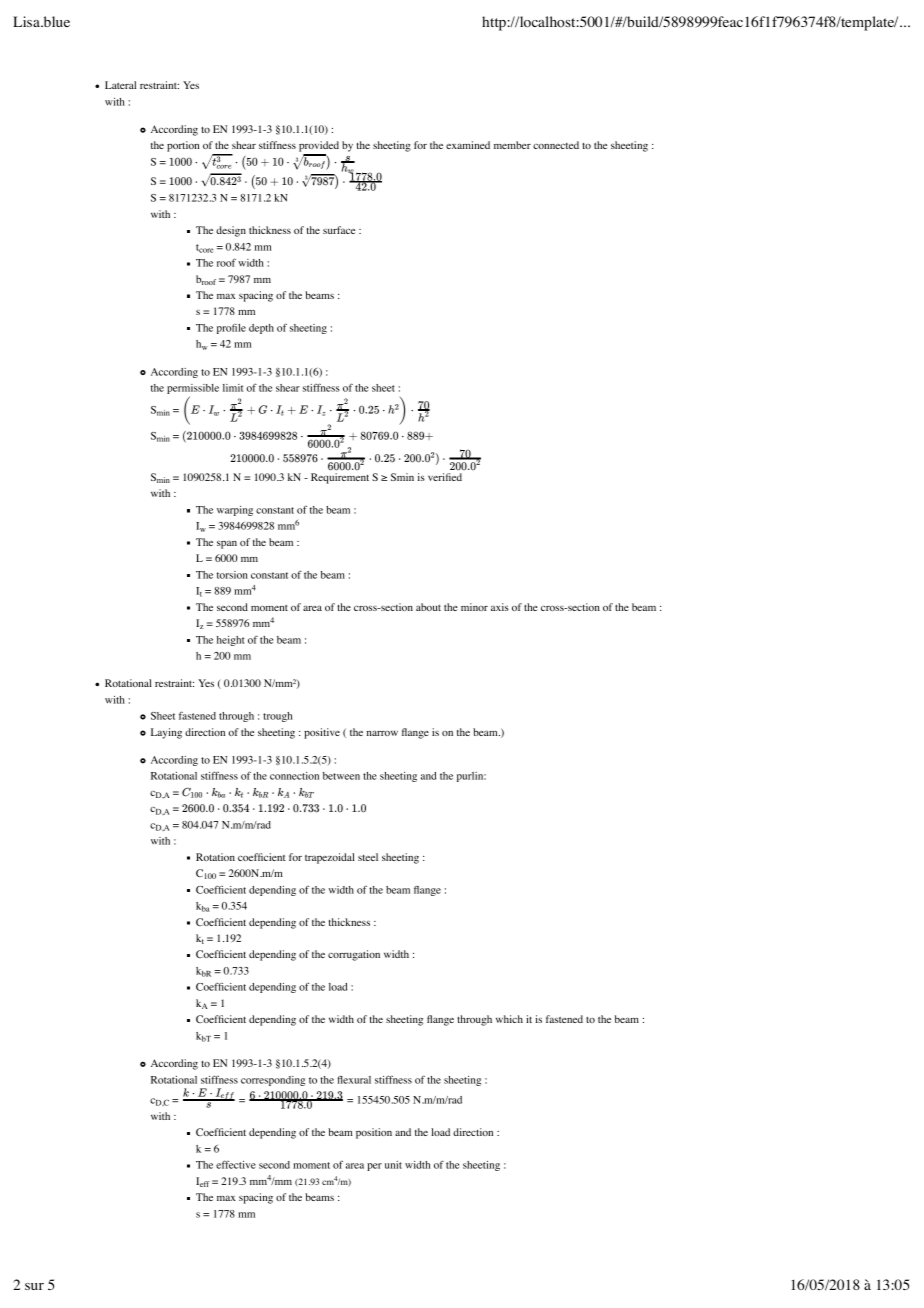 The width and height of the screenshot is (924, 1308). Describe the element at coordinates (166, 733) in the screenshot. I see `Laying` at that location.
